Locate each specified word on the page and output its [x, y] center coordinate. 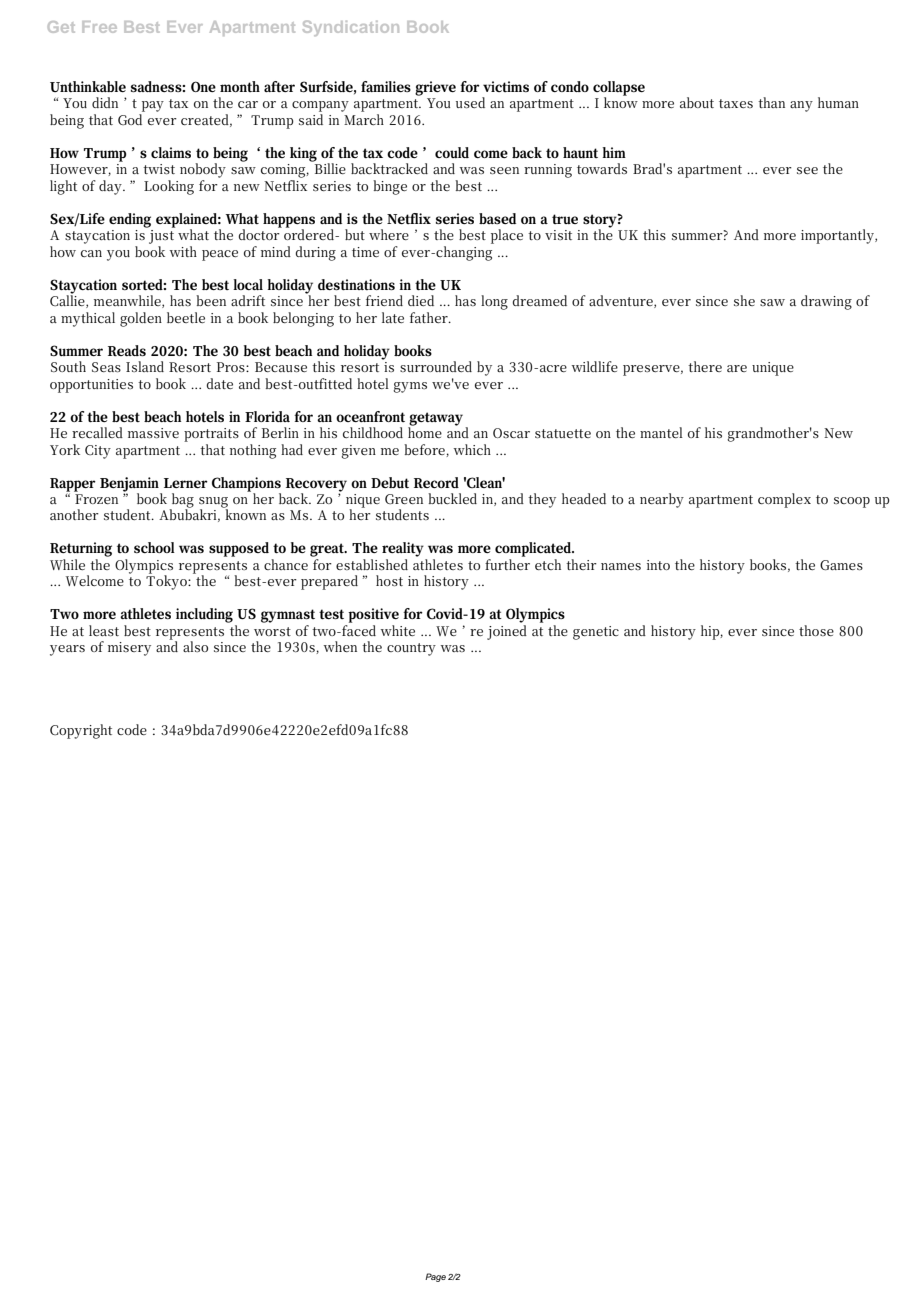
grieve [435, 88]
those [816, 630]
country [411, 649]
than [771, 102]
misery [129, 649]
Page [435, 1277]
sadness [157, 86]
